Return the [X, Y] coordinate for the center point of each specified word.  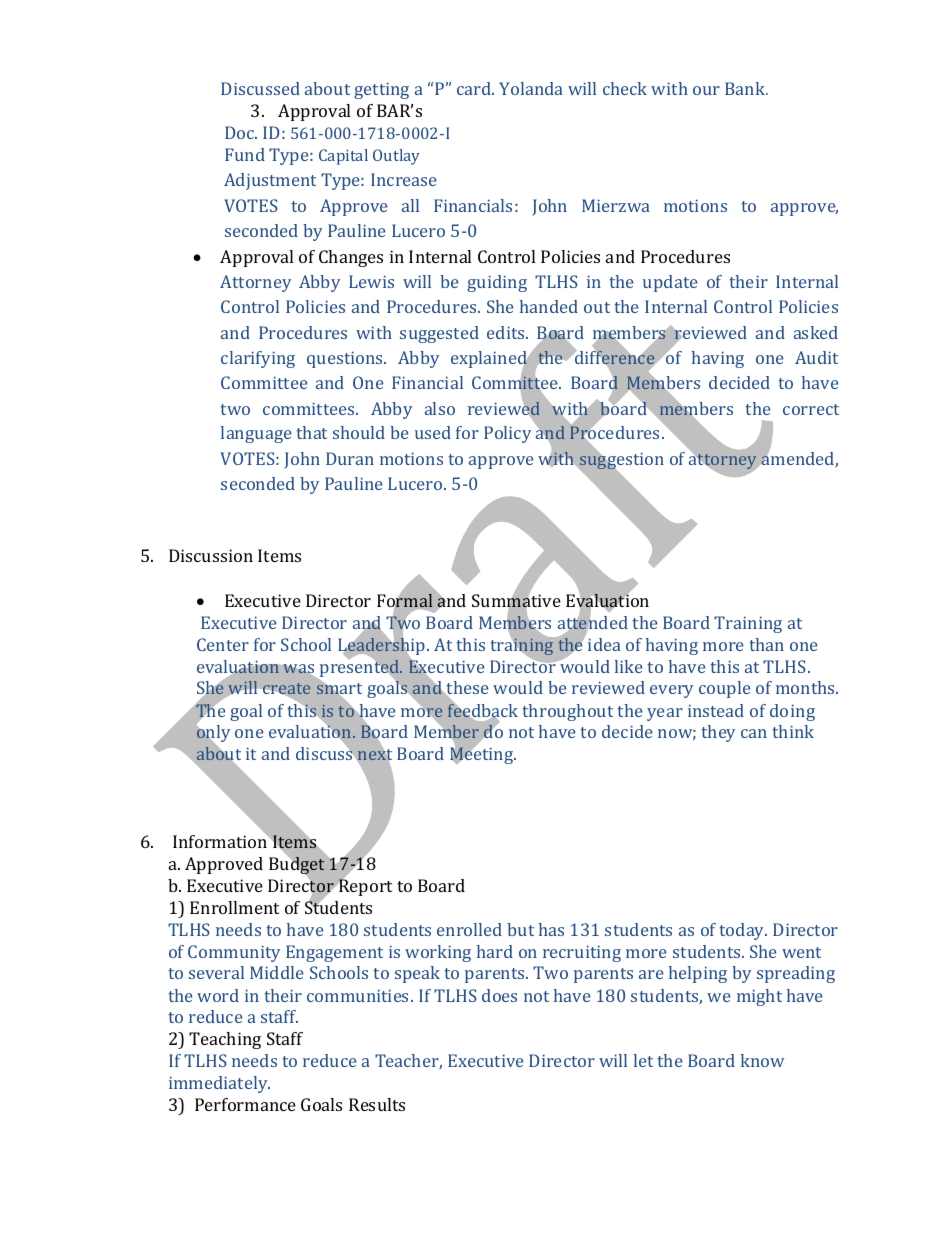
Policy [507, 434]
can [754, 733]
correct [811, 409]
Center [223, 644]
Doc [240, 132]
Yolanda [531, 88]
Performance [245, 1104]
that [312, 432]
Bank [746, 88]
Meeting [483, 755]
